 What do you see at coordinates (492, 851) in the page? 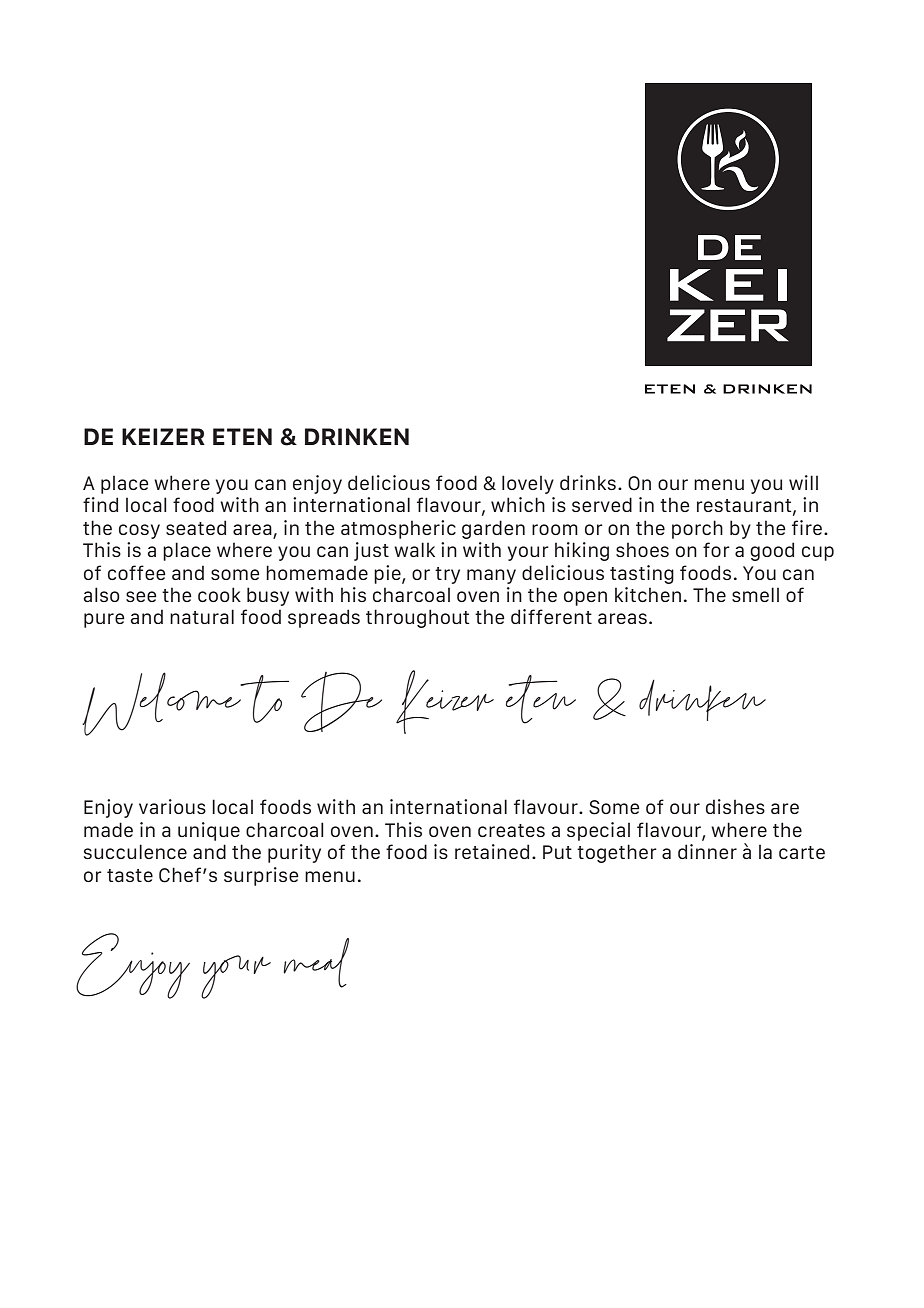
I see `retained` at bounding box center [492, 851].
